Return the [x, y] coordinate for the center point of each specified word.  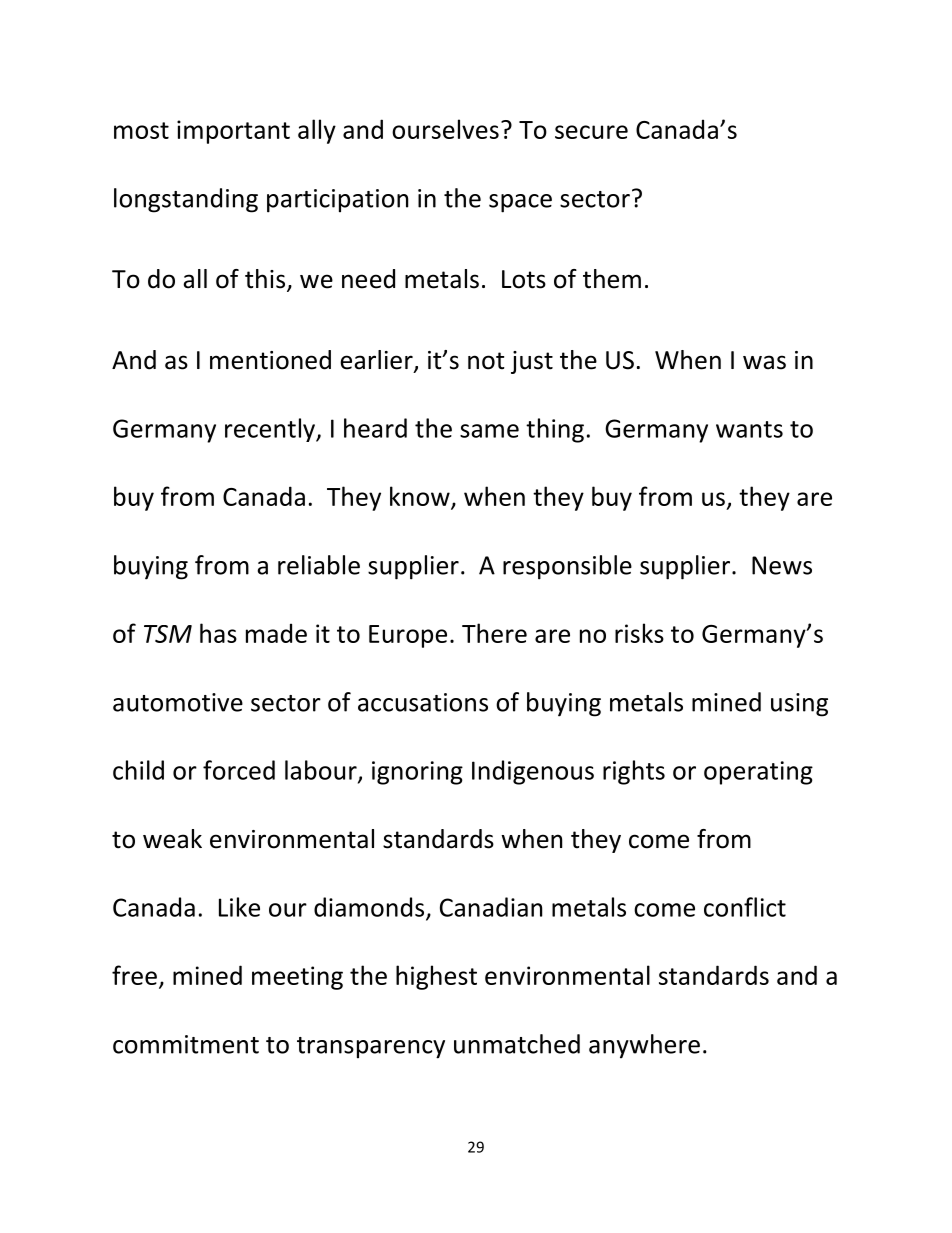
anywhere [644, 1046]
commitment [186, 1044]
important [233, 132]
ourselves [445, 129]
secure [591, 132]
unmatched [517, 1044]
